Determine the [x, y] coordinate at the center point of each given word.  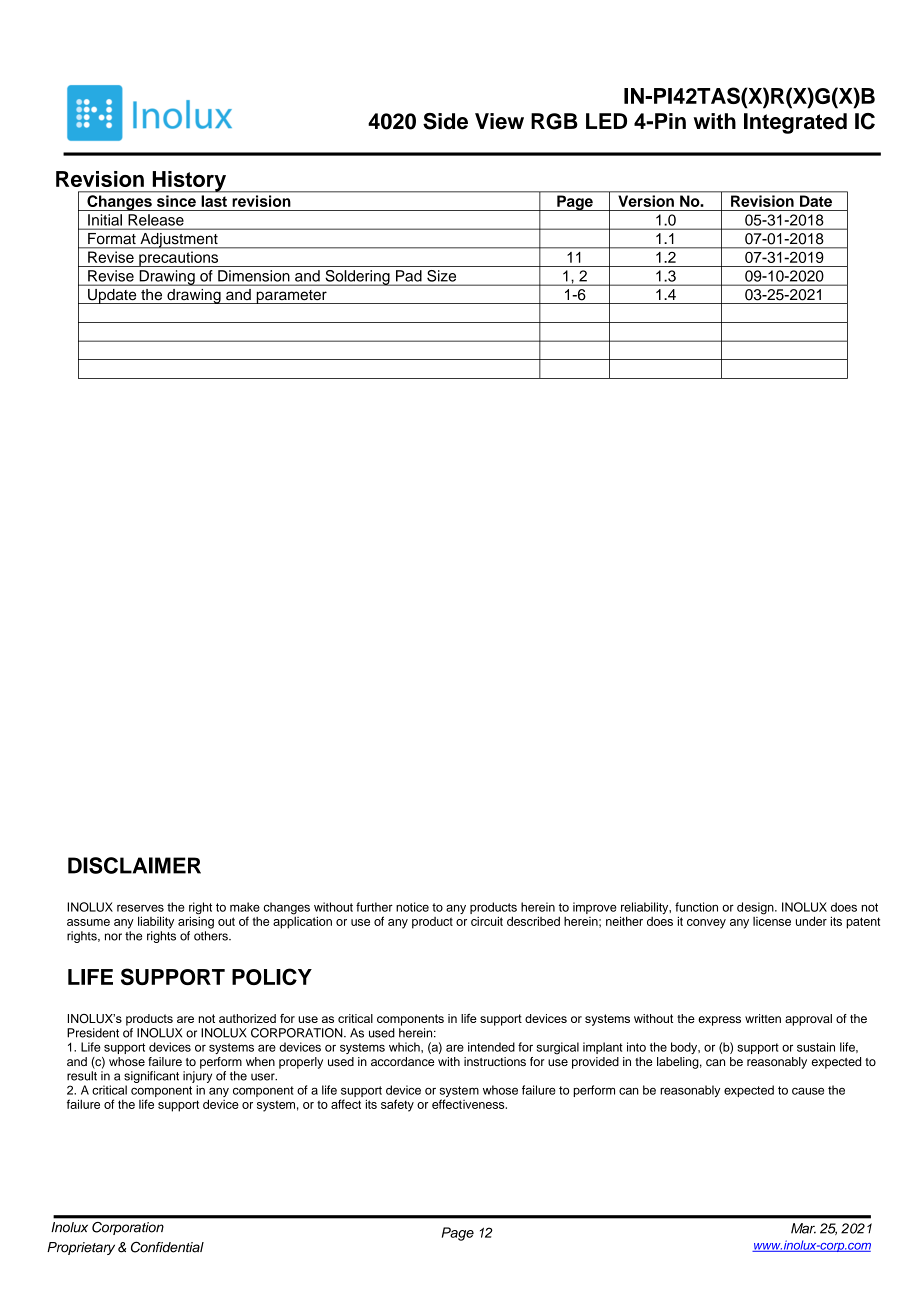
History [189, 182]
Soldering [357, 278]
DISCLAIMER [134, 865]
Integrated [795, 123]
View [499, 121]
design [756, 908]
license [772, 920]
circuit [487, 921]
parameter [291, 297]
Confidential [167, 1247]
